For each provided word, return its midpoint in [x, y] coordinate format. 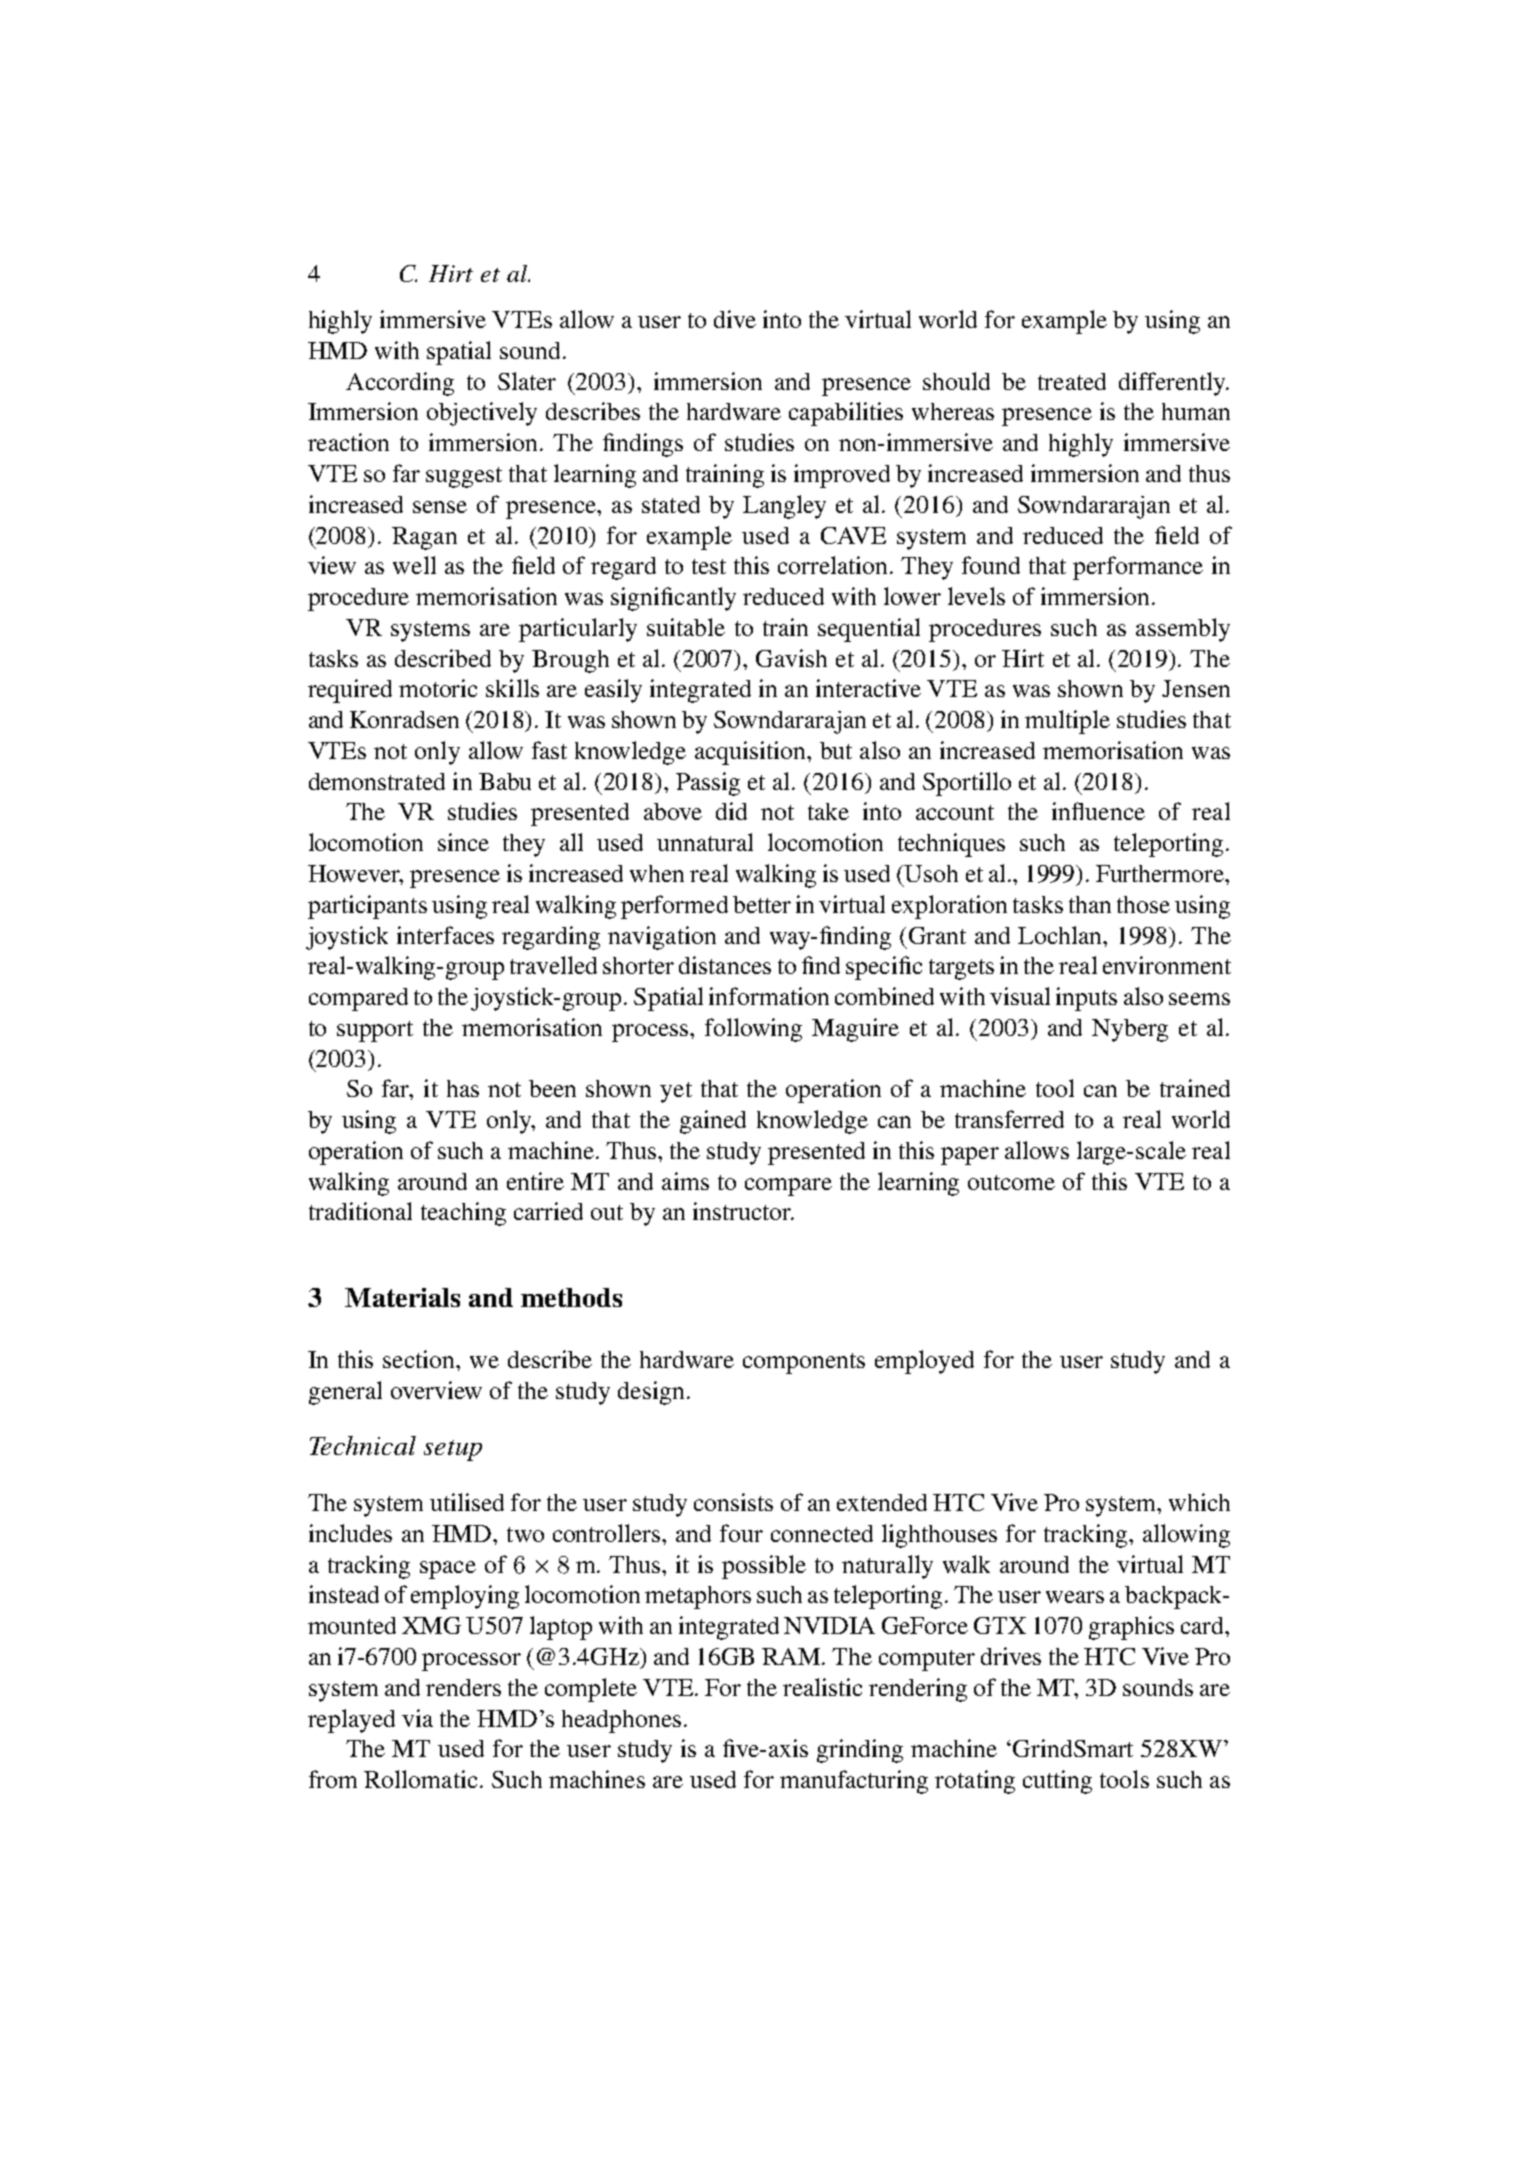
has [463, 1088]
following [753, 1030]
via [417, 1718]
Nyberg [1130, 1030]
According [400, 384]
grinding [860, 1751]
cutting [1057, 1782]
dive [735, 319]
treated [1072, 381]
